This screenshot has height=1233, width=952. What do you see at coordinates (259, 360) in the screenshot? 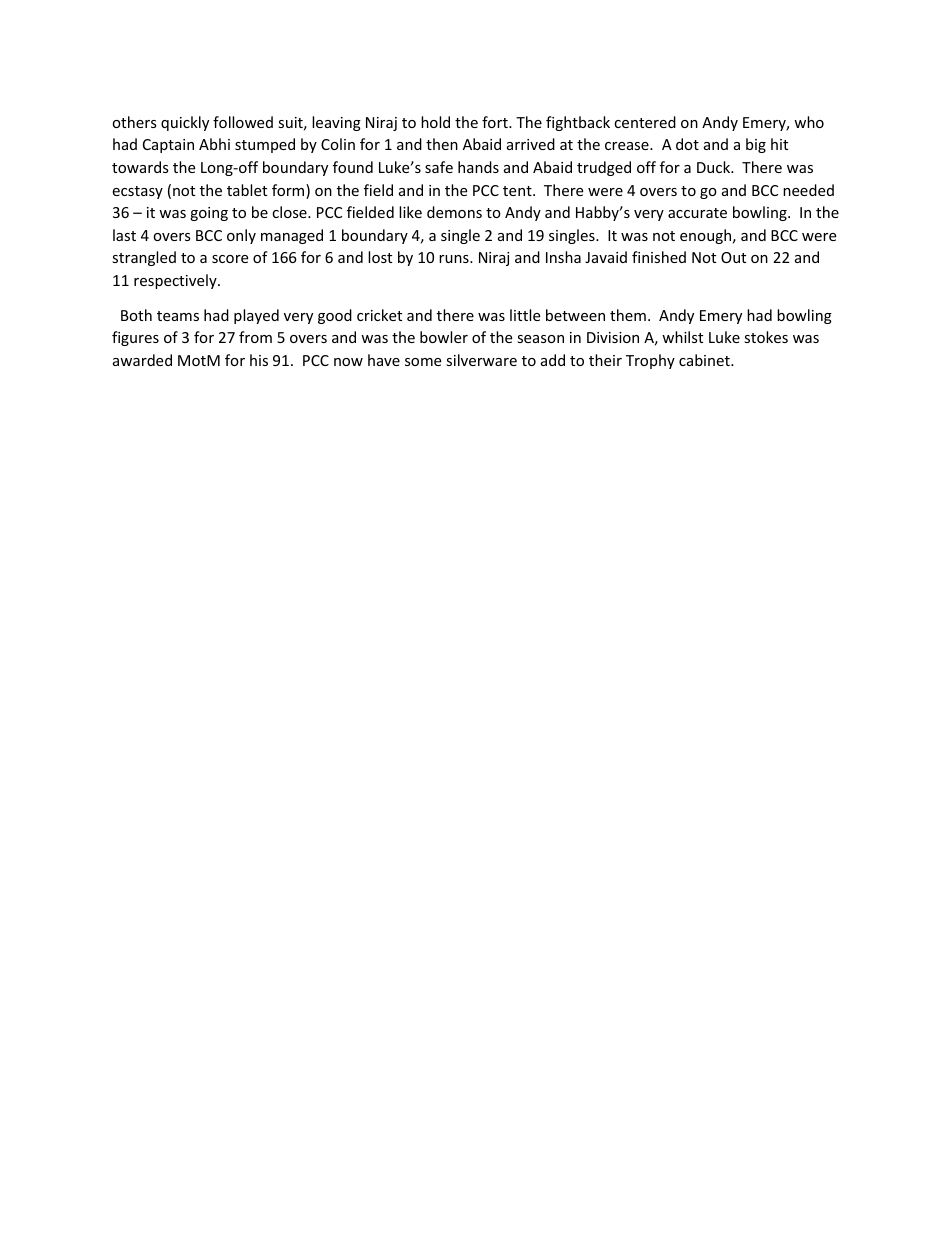
I see `his` at bounding box center [259, 360].
